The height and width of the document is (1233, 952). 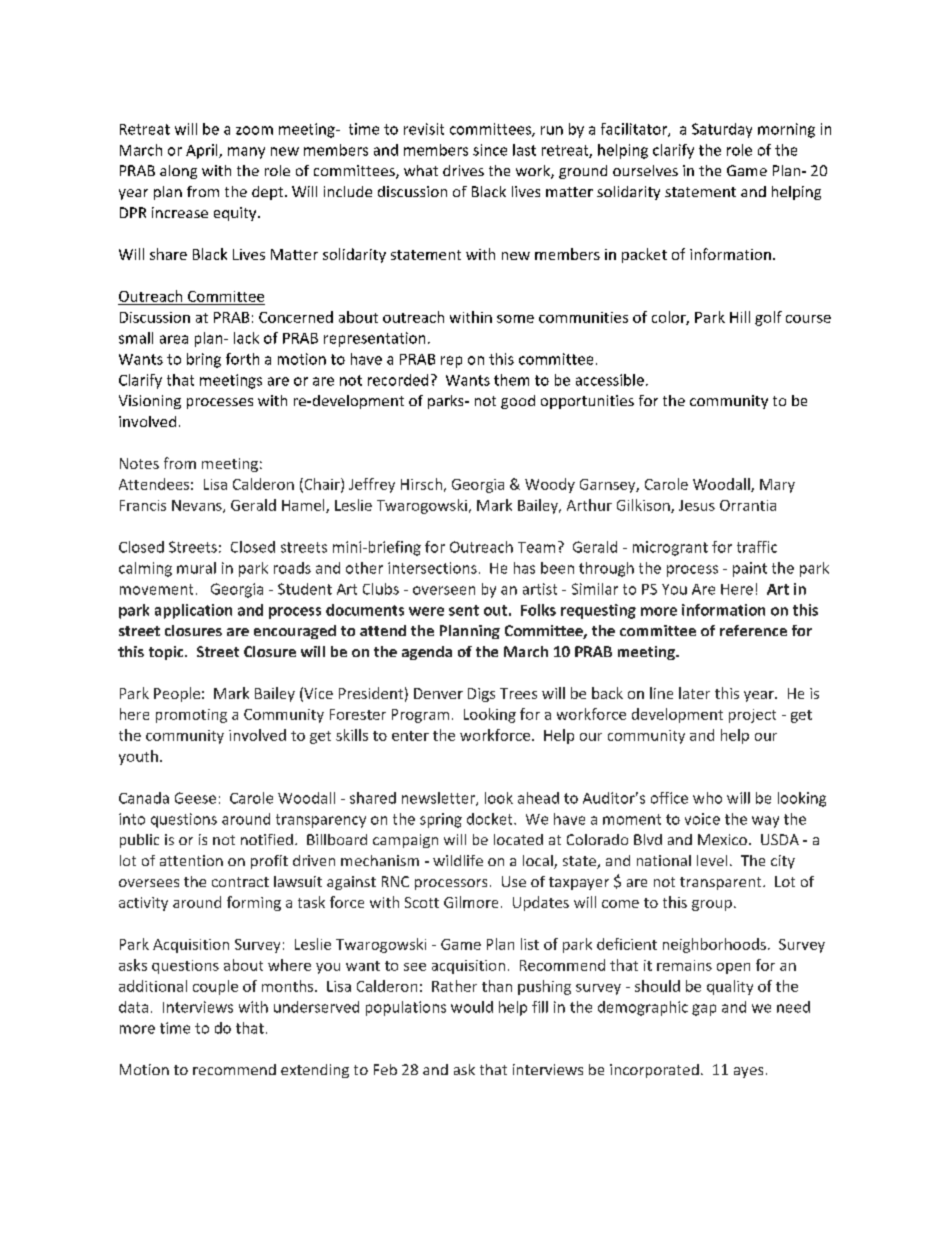 What do you see at coordinates (204, 360) in the document?
I see `bring` at bounding box center [204, 360].
